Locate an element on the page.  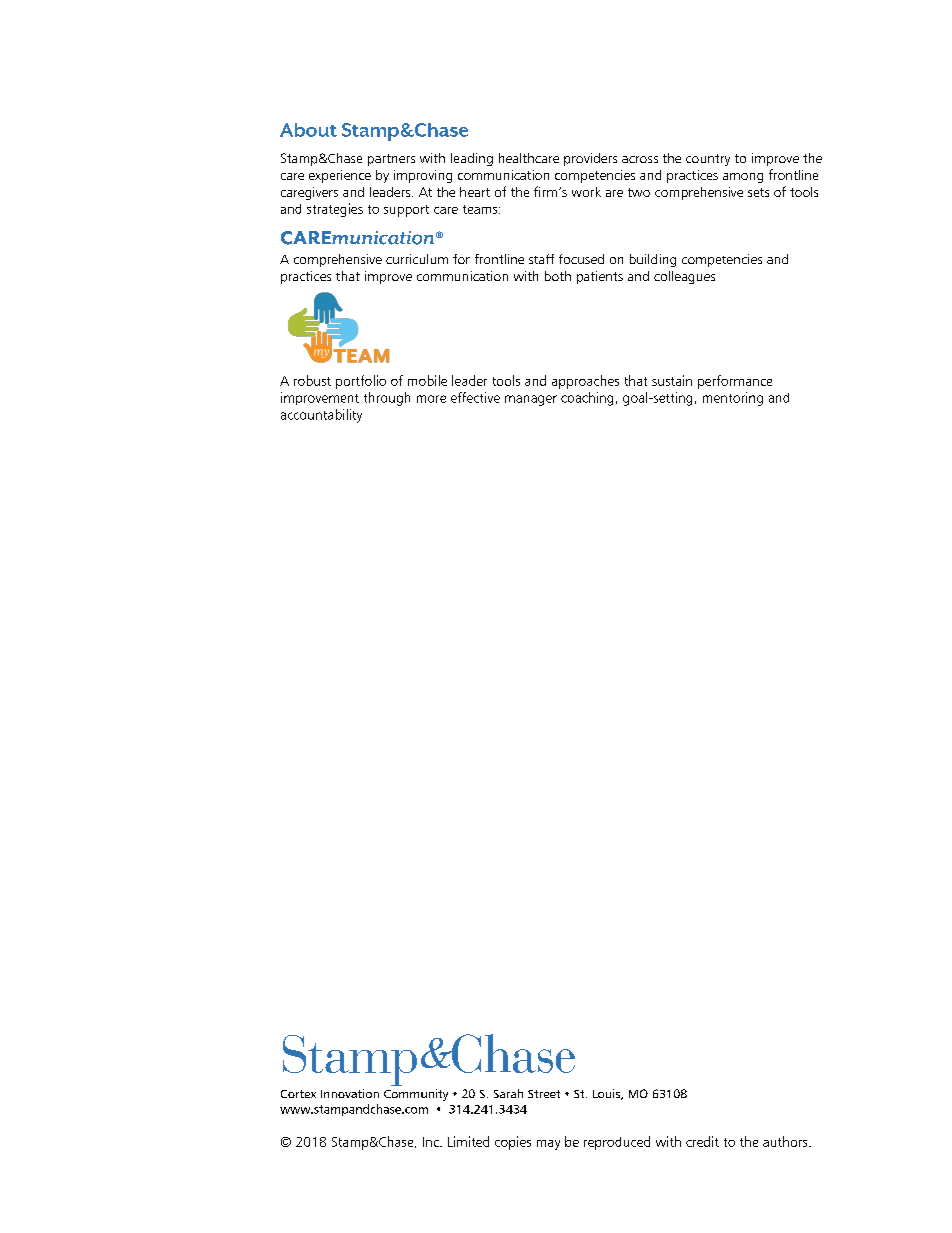
credit is located at coordinates (702, 1141).
